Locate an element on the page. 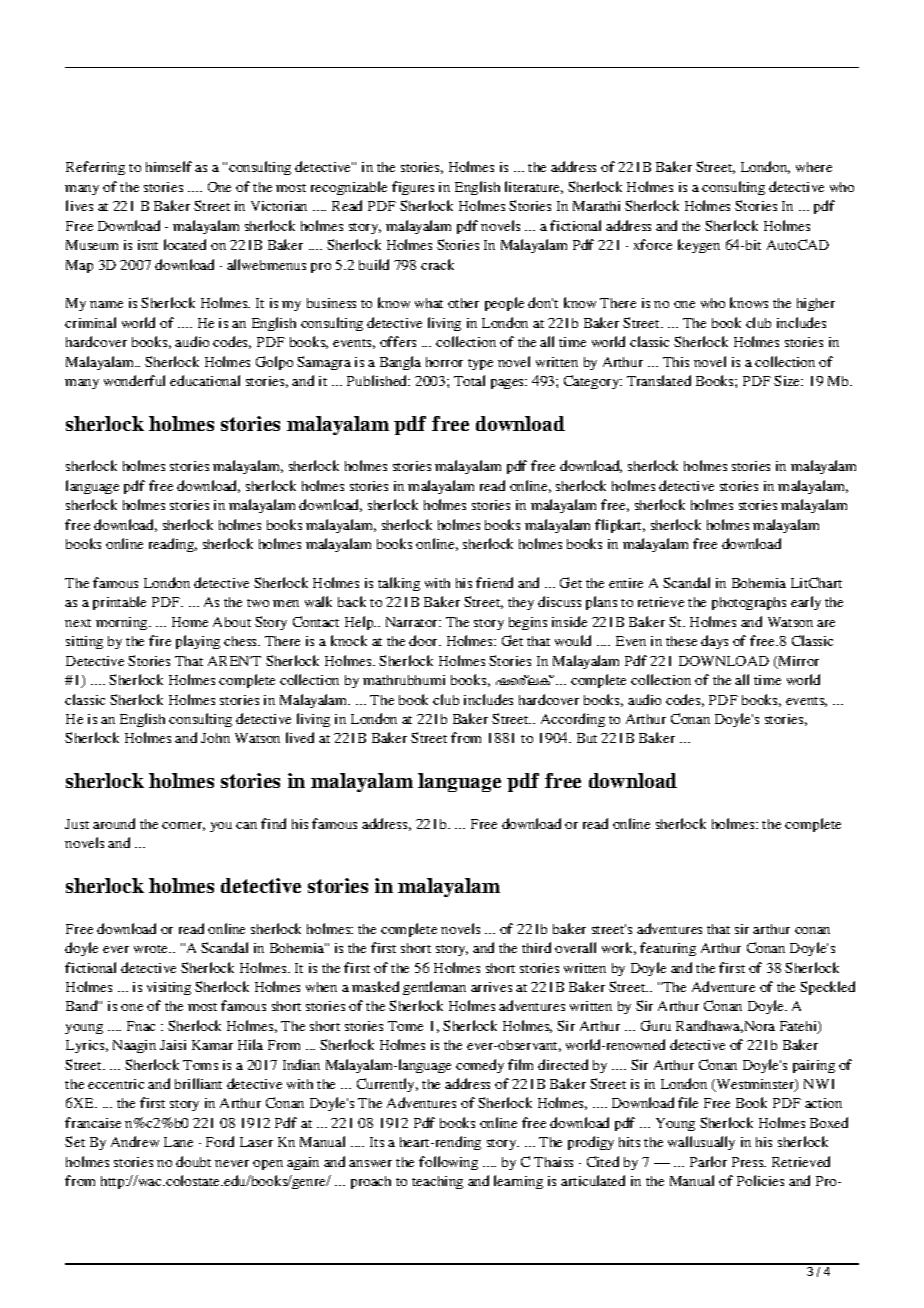 The image size is (924, 1308). fire is located at coordinates (160, 640).
